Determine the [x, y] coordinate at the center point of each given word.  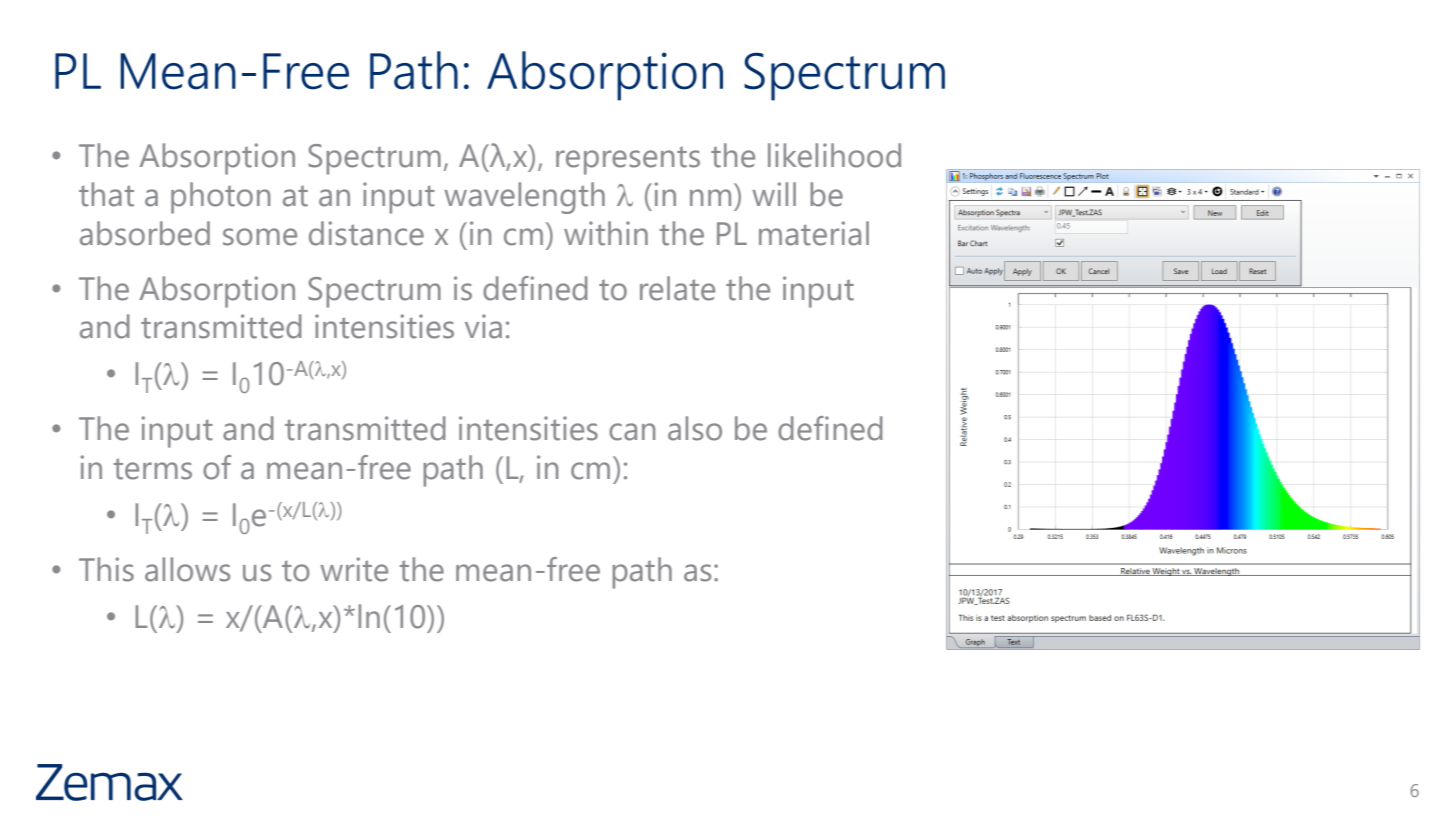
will [774, 194]
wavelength [524, 198]
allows [187, 569]
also [695, 428]
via [483, 326]
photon [220, 198]
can [632, 432]
